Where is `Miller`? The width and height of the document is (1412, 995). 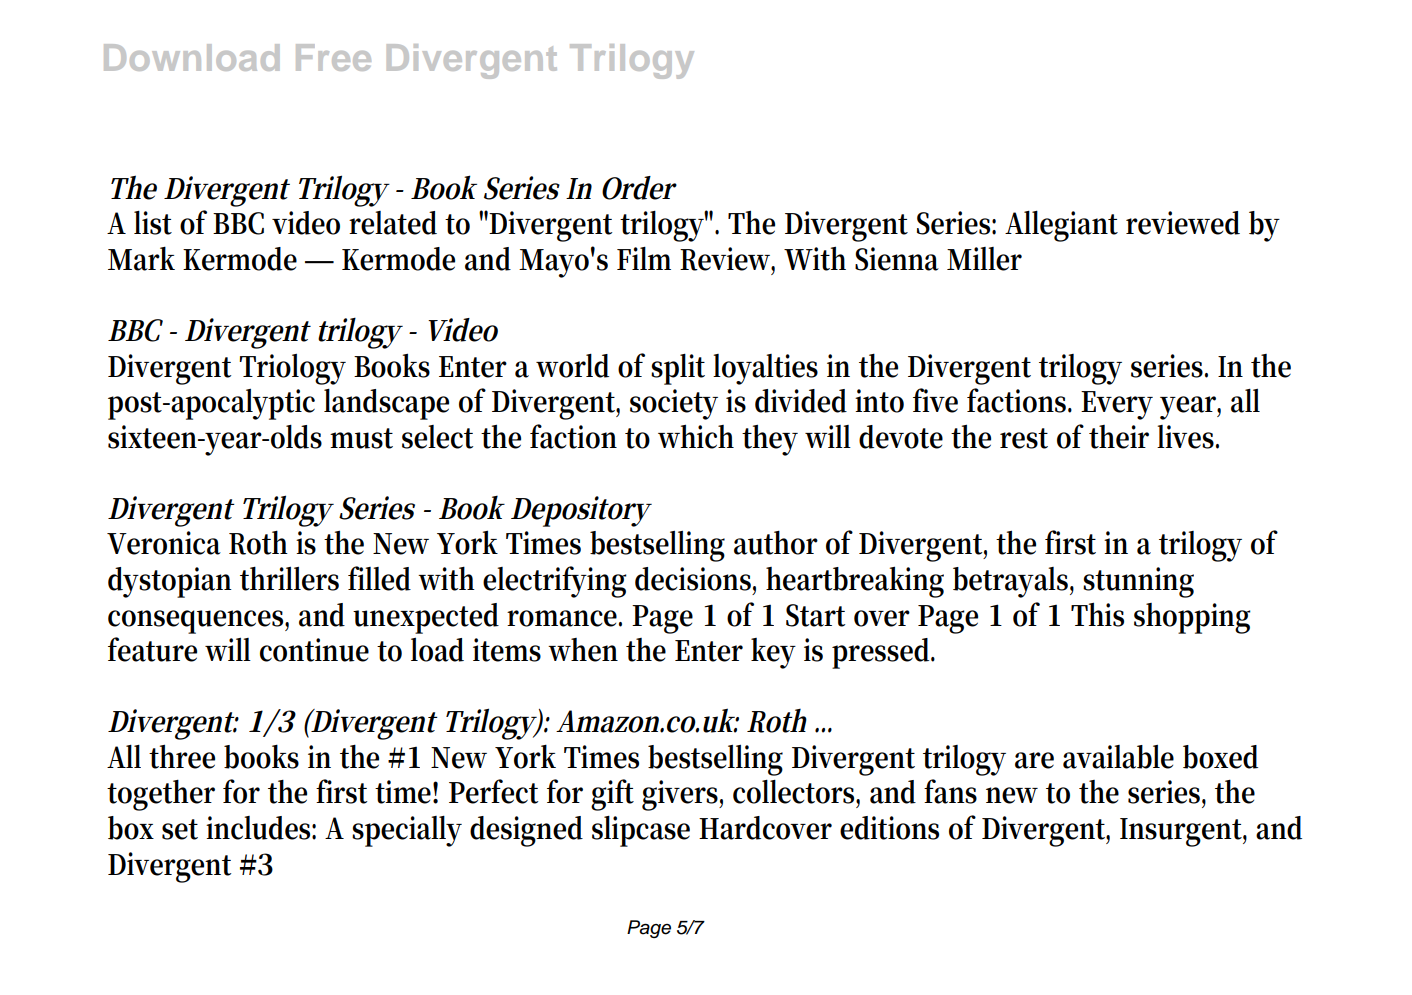
Miller is located at coordinates (984, 259).
